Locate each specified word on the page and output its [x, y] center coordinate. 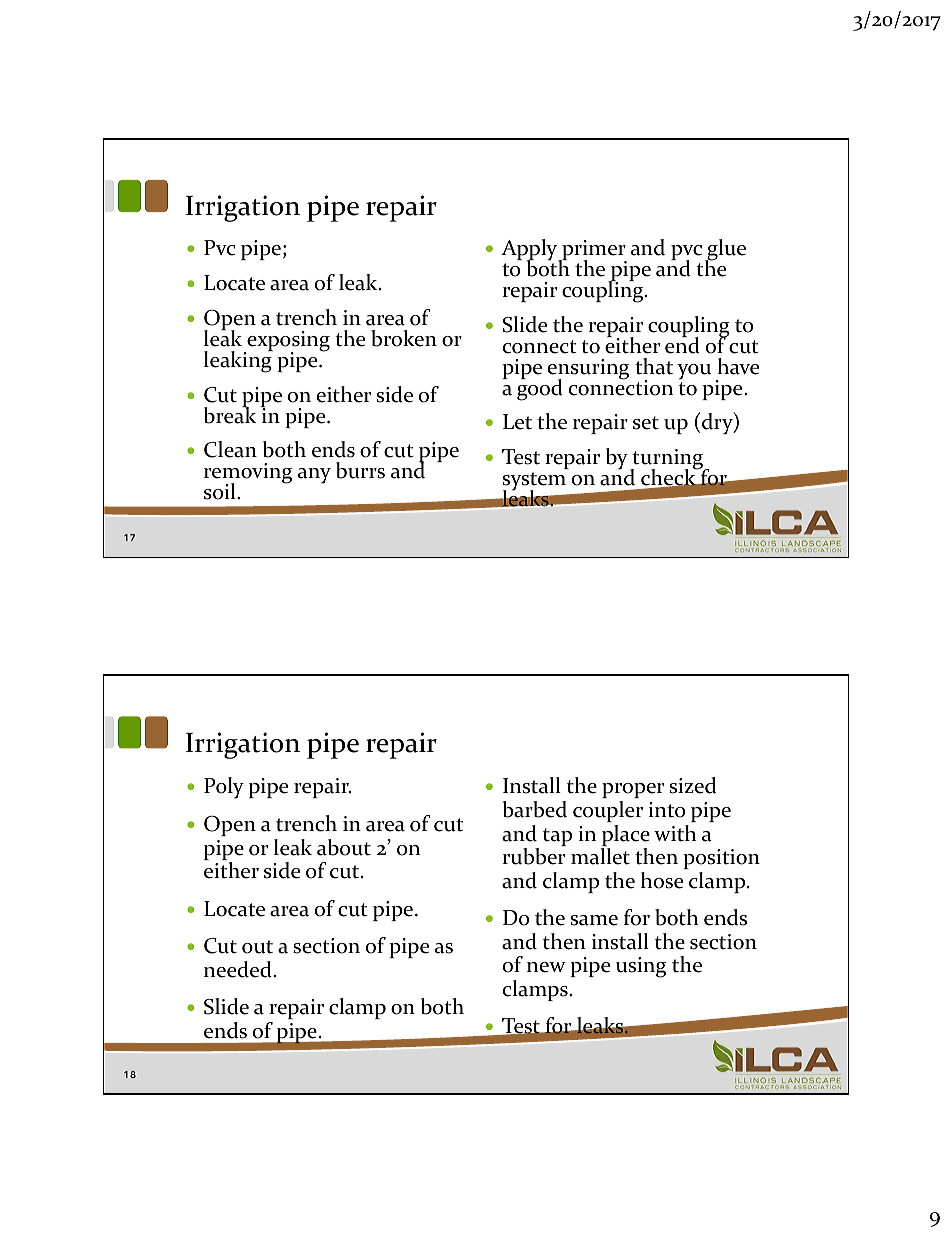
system [534, 482]
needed [239, 969]
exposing [287, 342]
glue [725, 251]
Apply [530, 251]
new [546, 967]
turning [668, 461]
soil [221, 491]
